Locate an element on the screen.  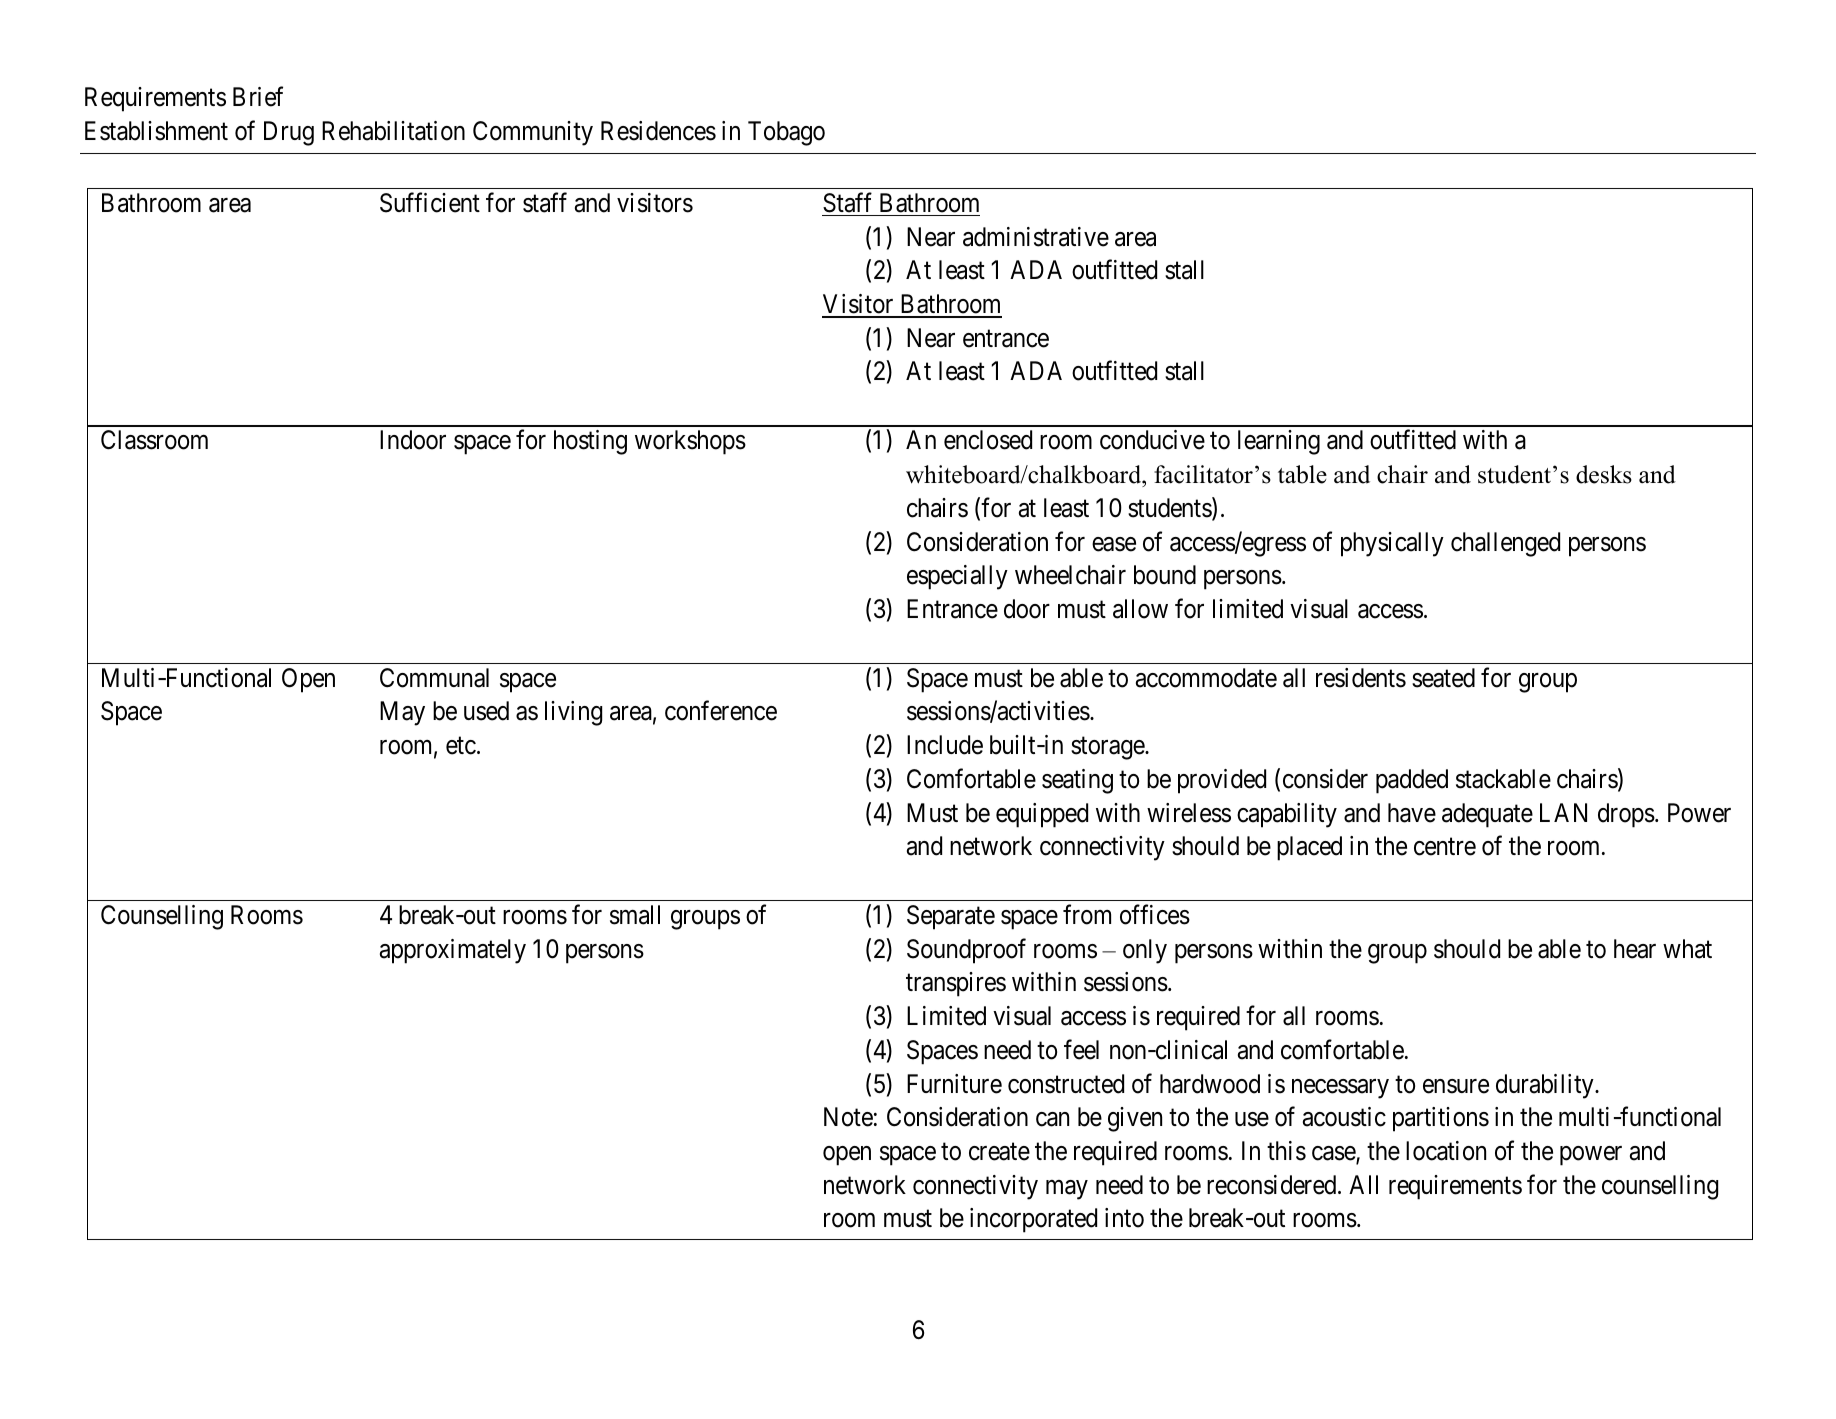
create is located at coordinates (999, 1152).
